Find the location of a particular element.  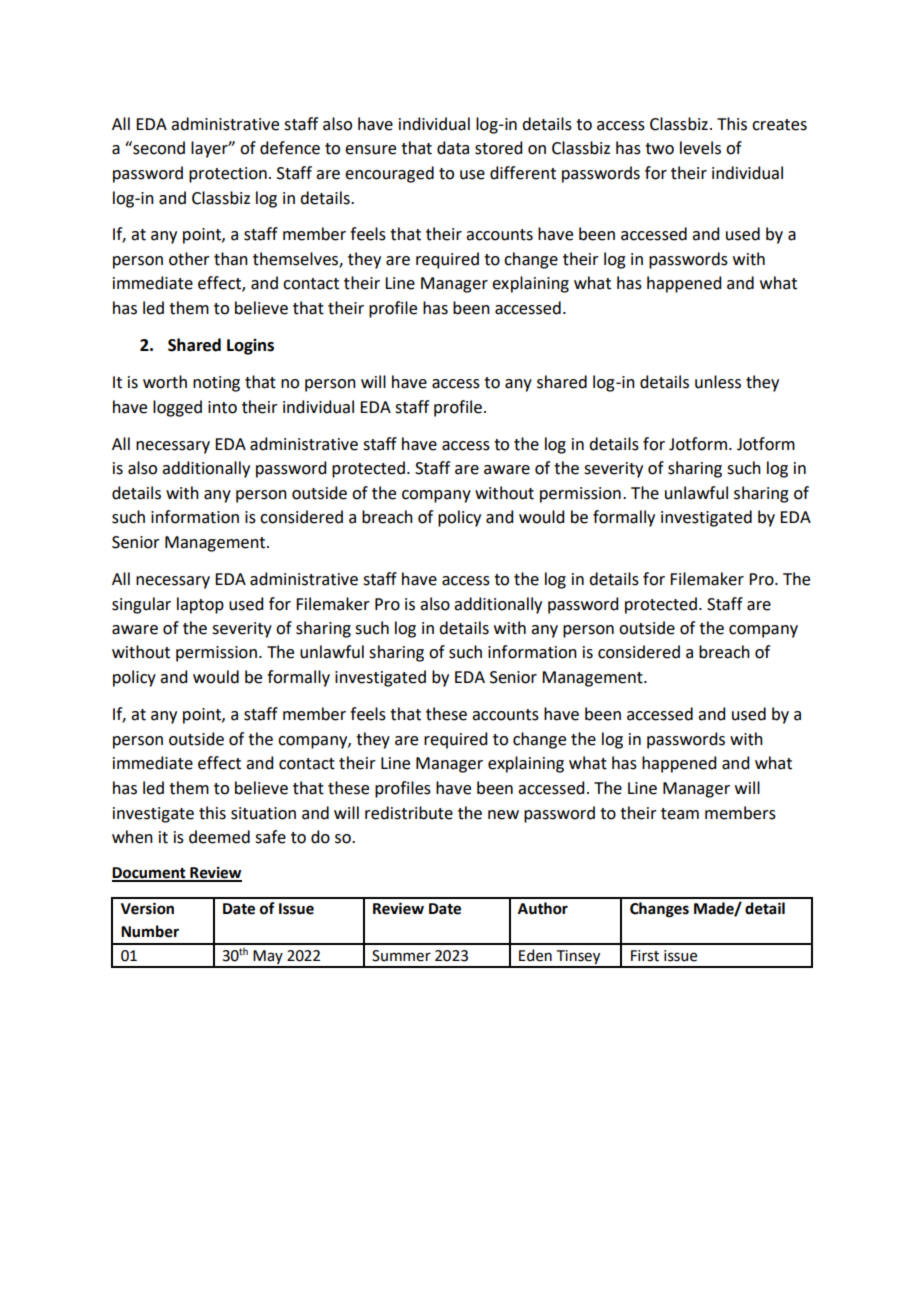

into is located at coordinates (222, 407).
